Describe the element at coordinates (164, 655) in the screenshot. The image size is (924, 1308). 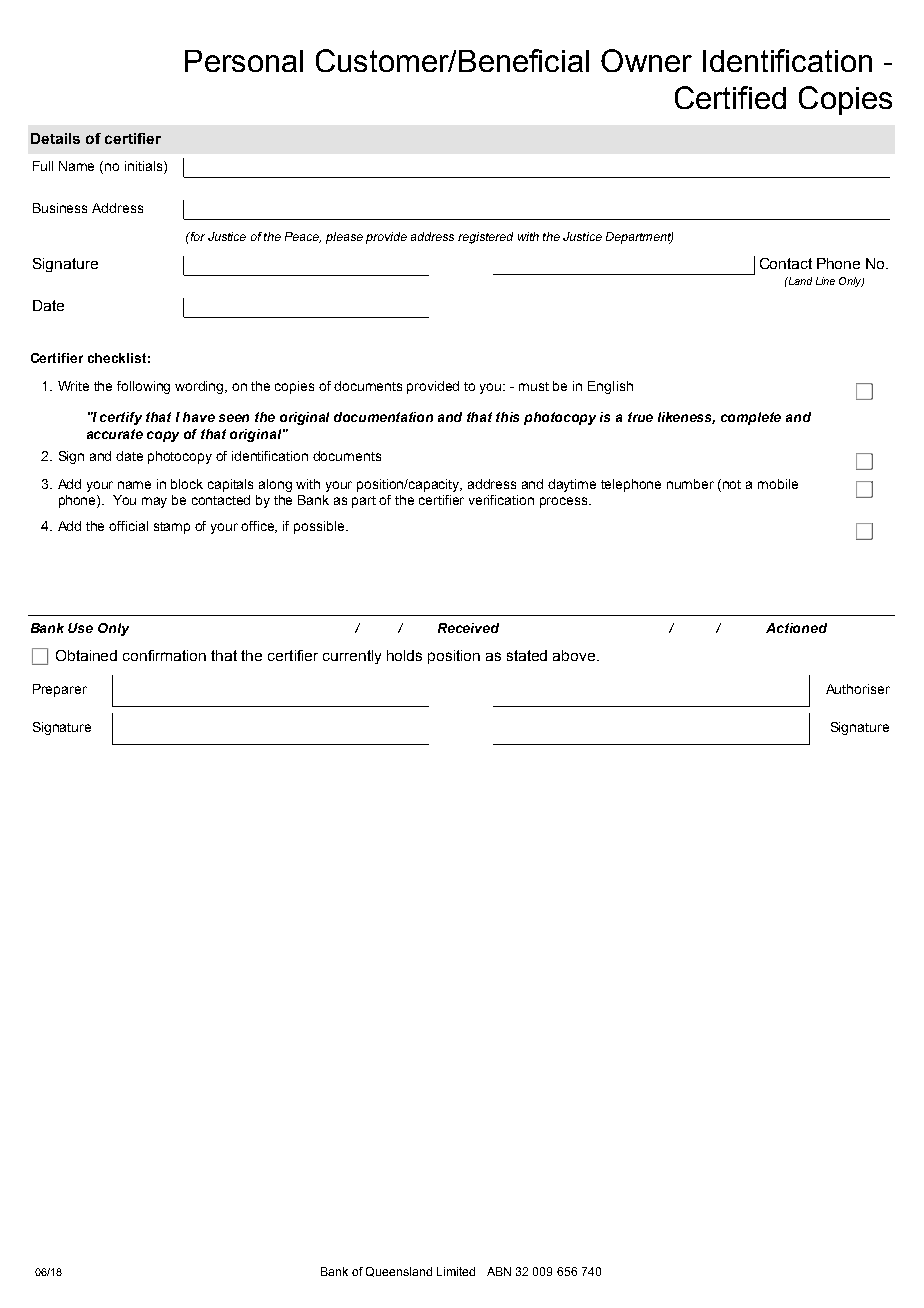
I see `confirmation` at that location.
